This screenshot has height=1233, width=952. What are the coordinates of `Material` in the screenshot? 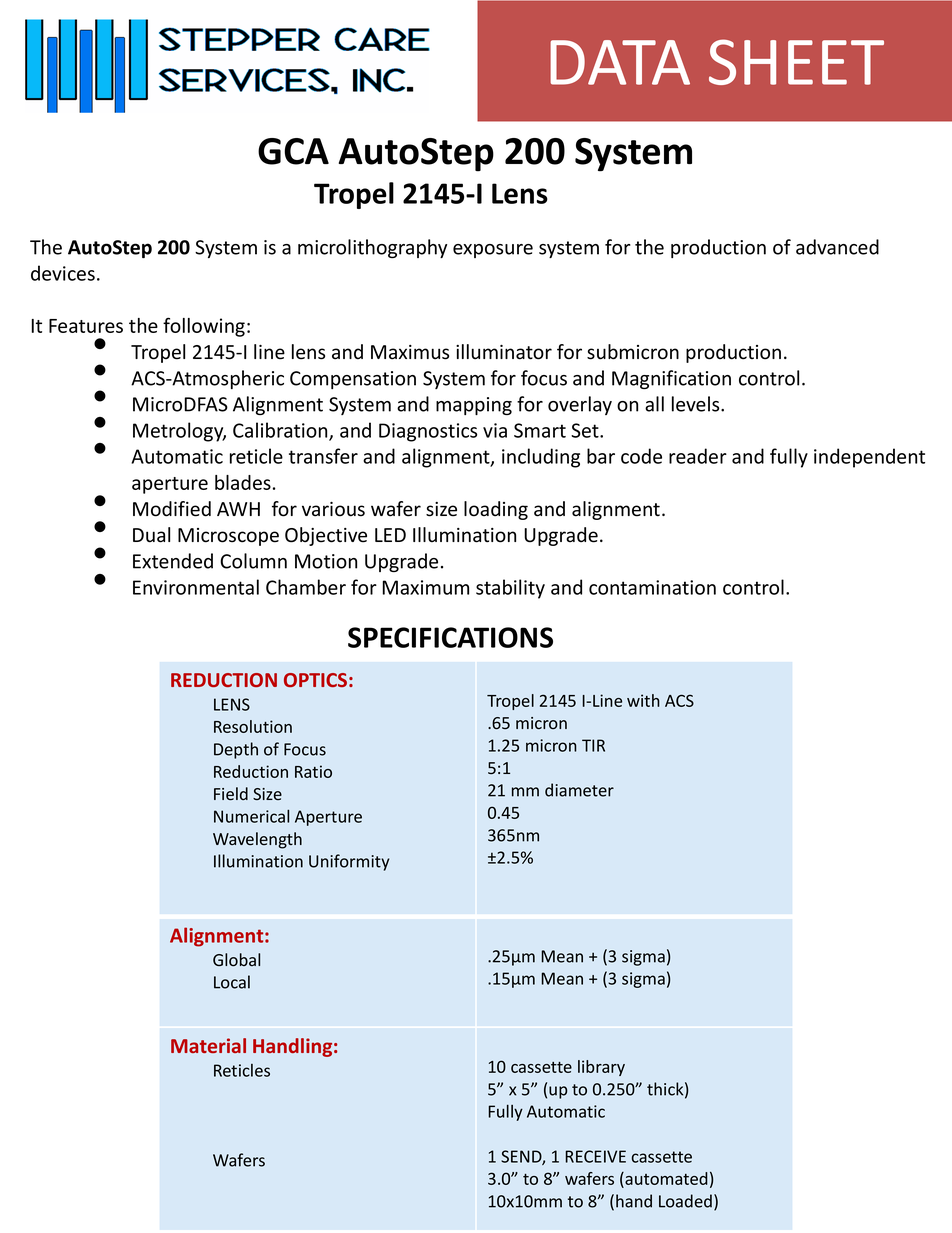 It's located at (208, 1045).
